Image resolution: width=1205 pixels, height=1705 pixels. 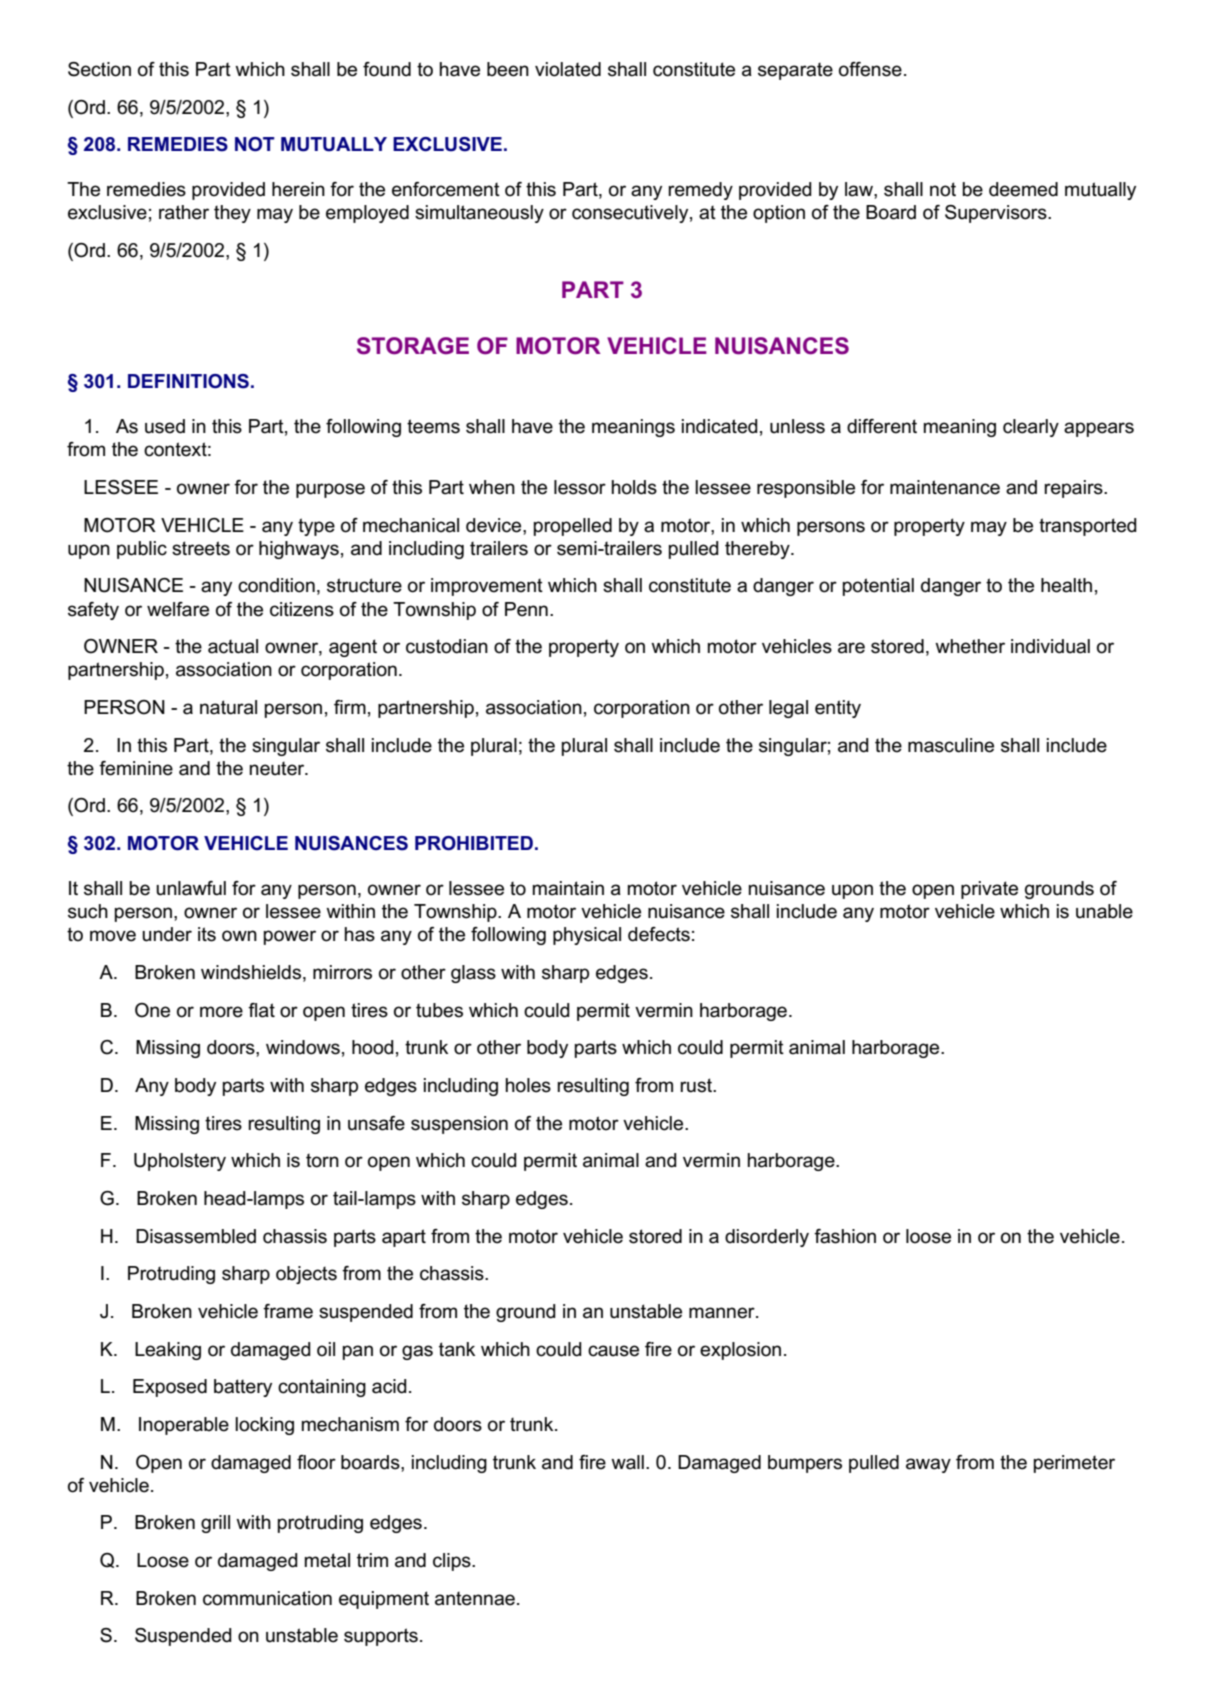 What do you see at coordinates (568, 69) in the document?
I see `violated` at bounding box center [568, 69].
